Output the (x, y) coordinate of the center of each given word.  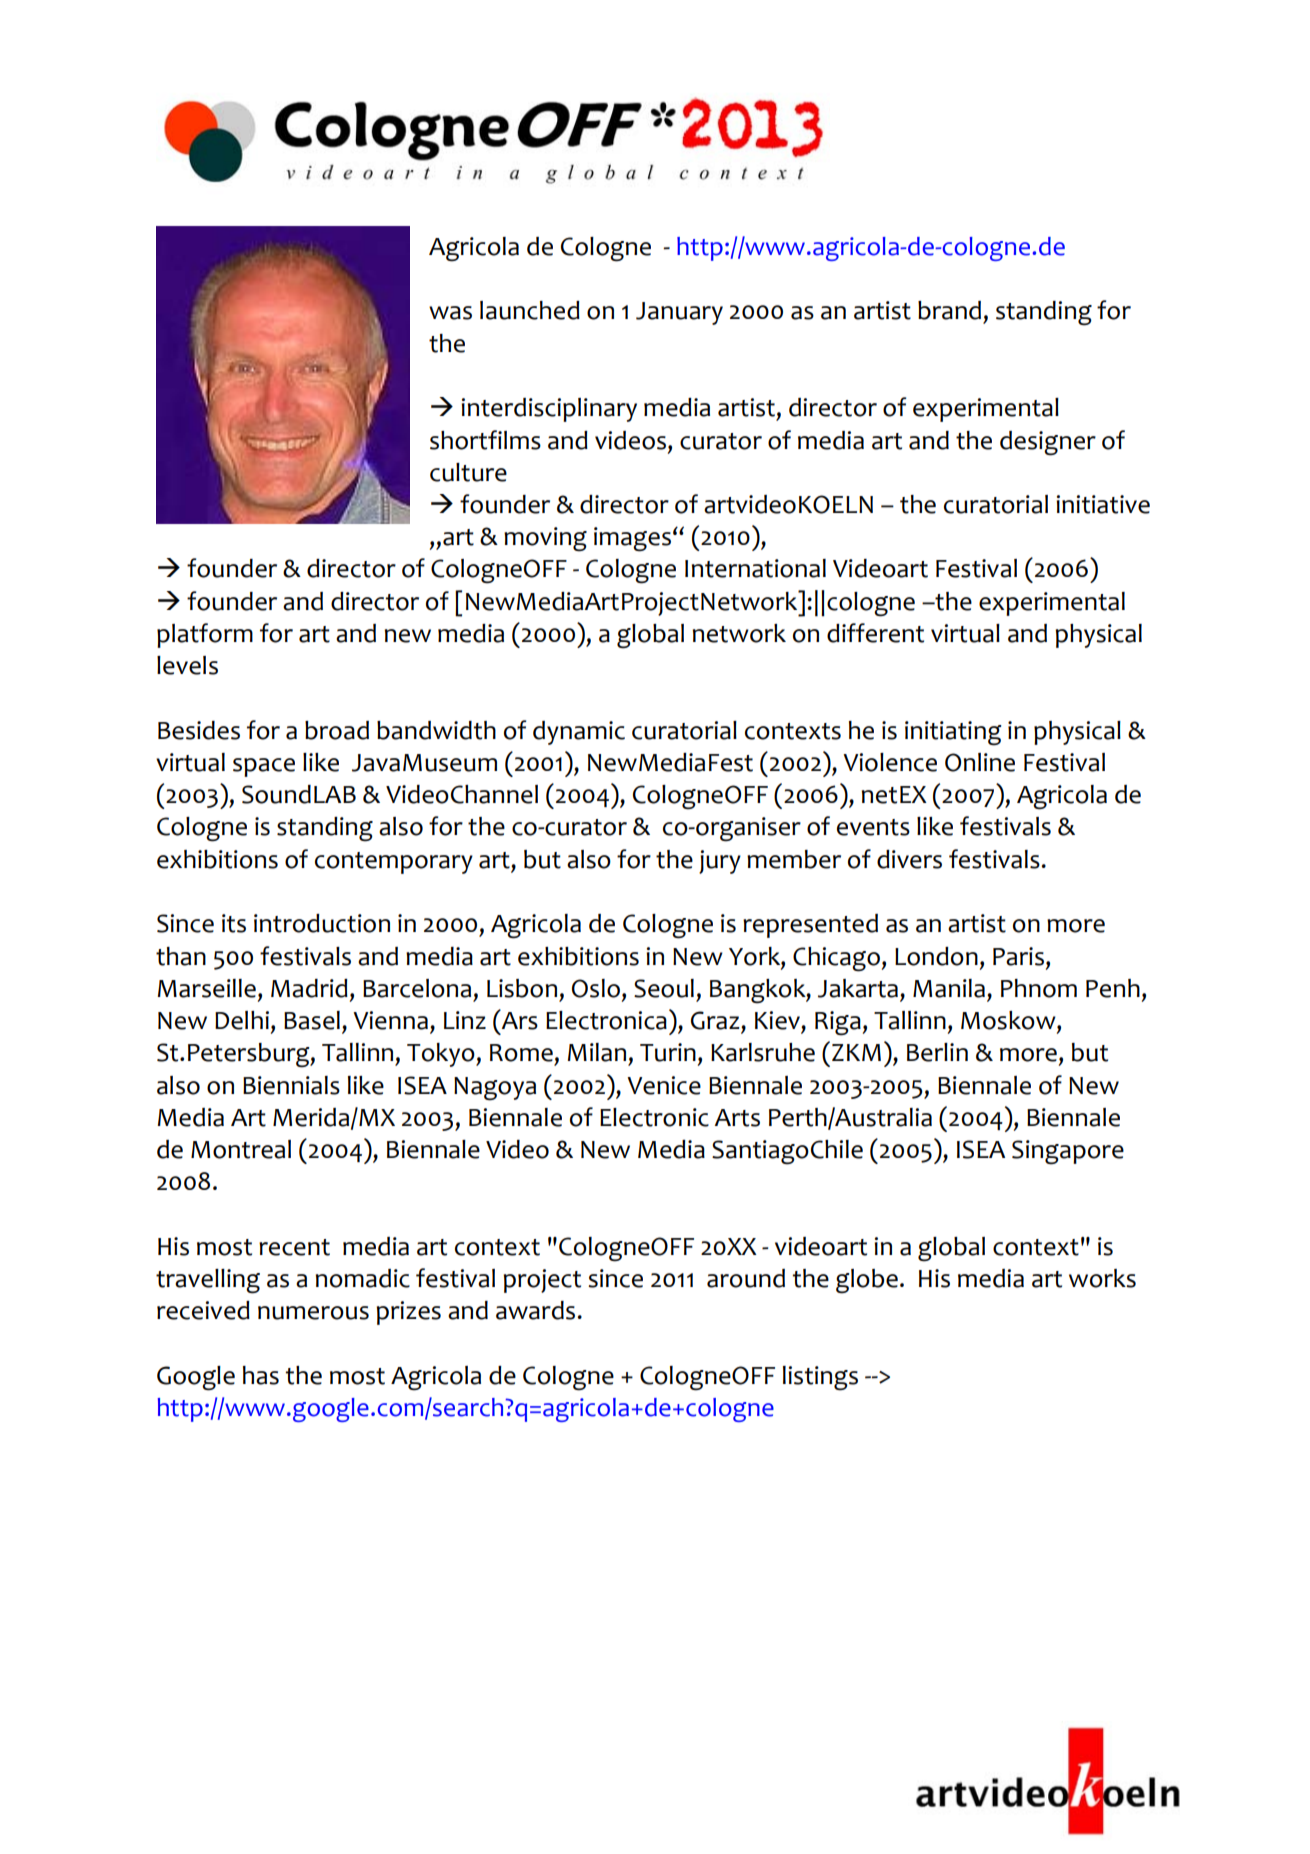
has (261, 1375)
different (875, 633)
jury (720, 862)
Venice (664, 1085)
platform (205, 635)
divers (909, 859)
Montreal (241, 1149)
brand (949, 310)
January (679, 313)
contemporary (394, 863)
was (450, 313)
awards (537, 1310)
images (632, 539)
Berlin (937, 1052)
